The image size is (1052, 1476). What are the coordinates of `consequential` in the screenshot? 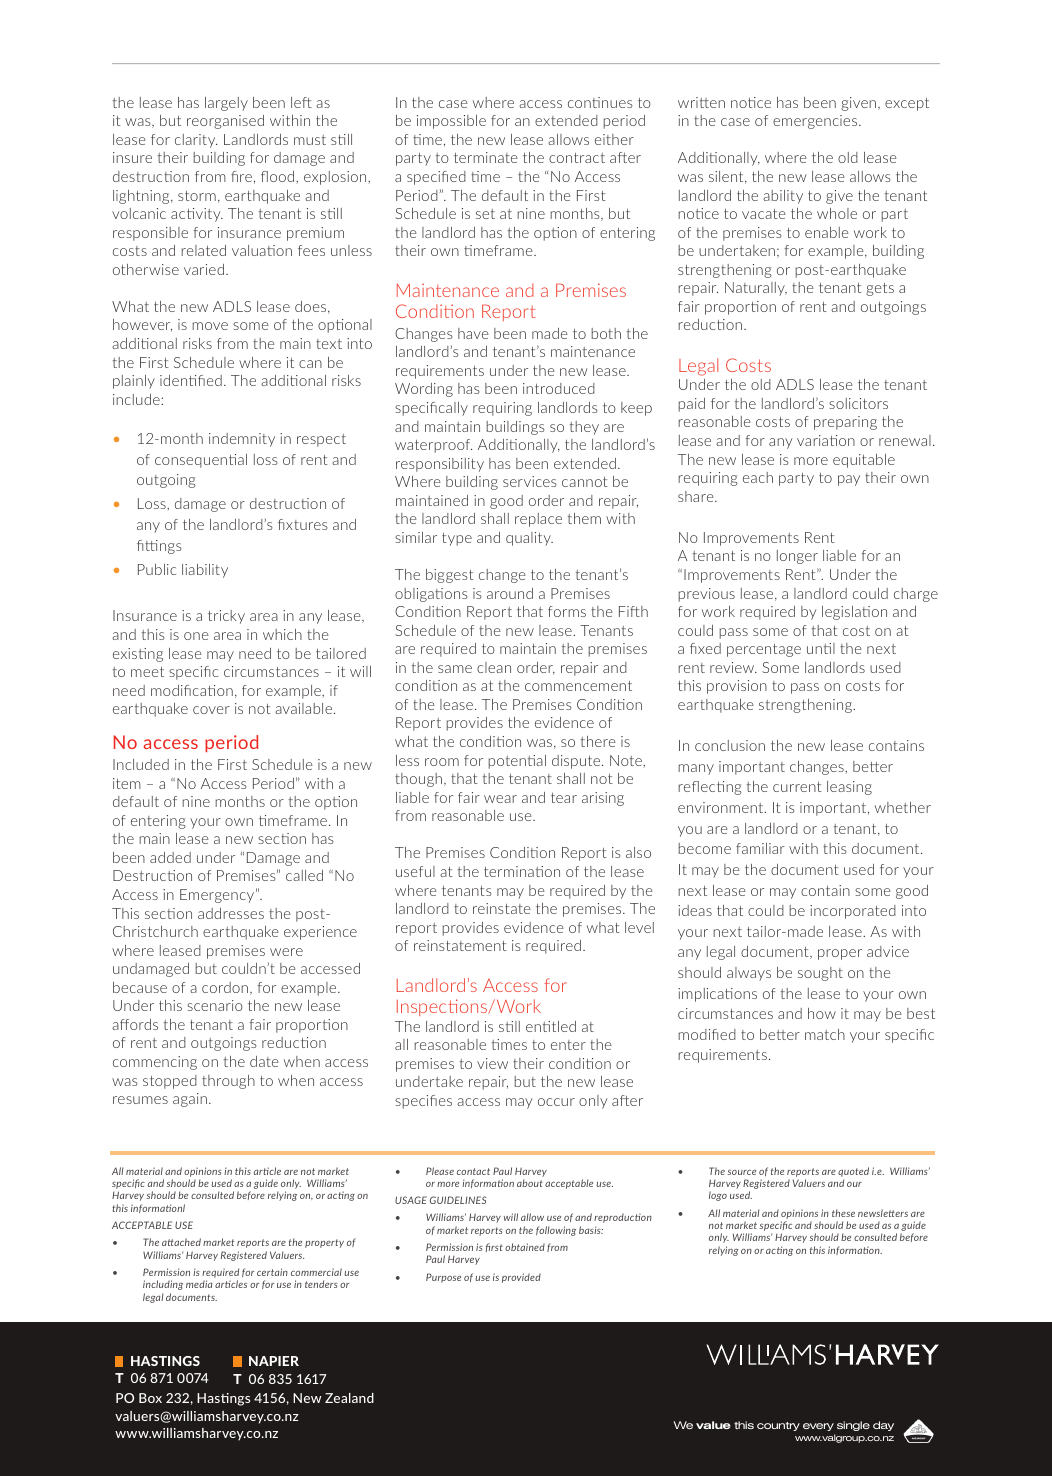 It's located at (201, 461).
